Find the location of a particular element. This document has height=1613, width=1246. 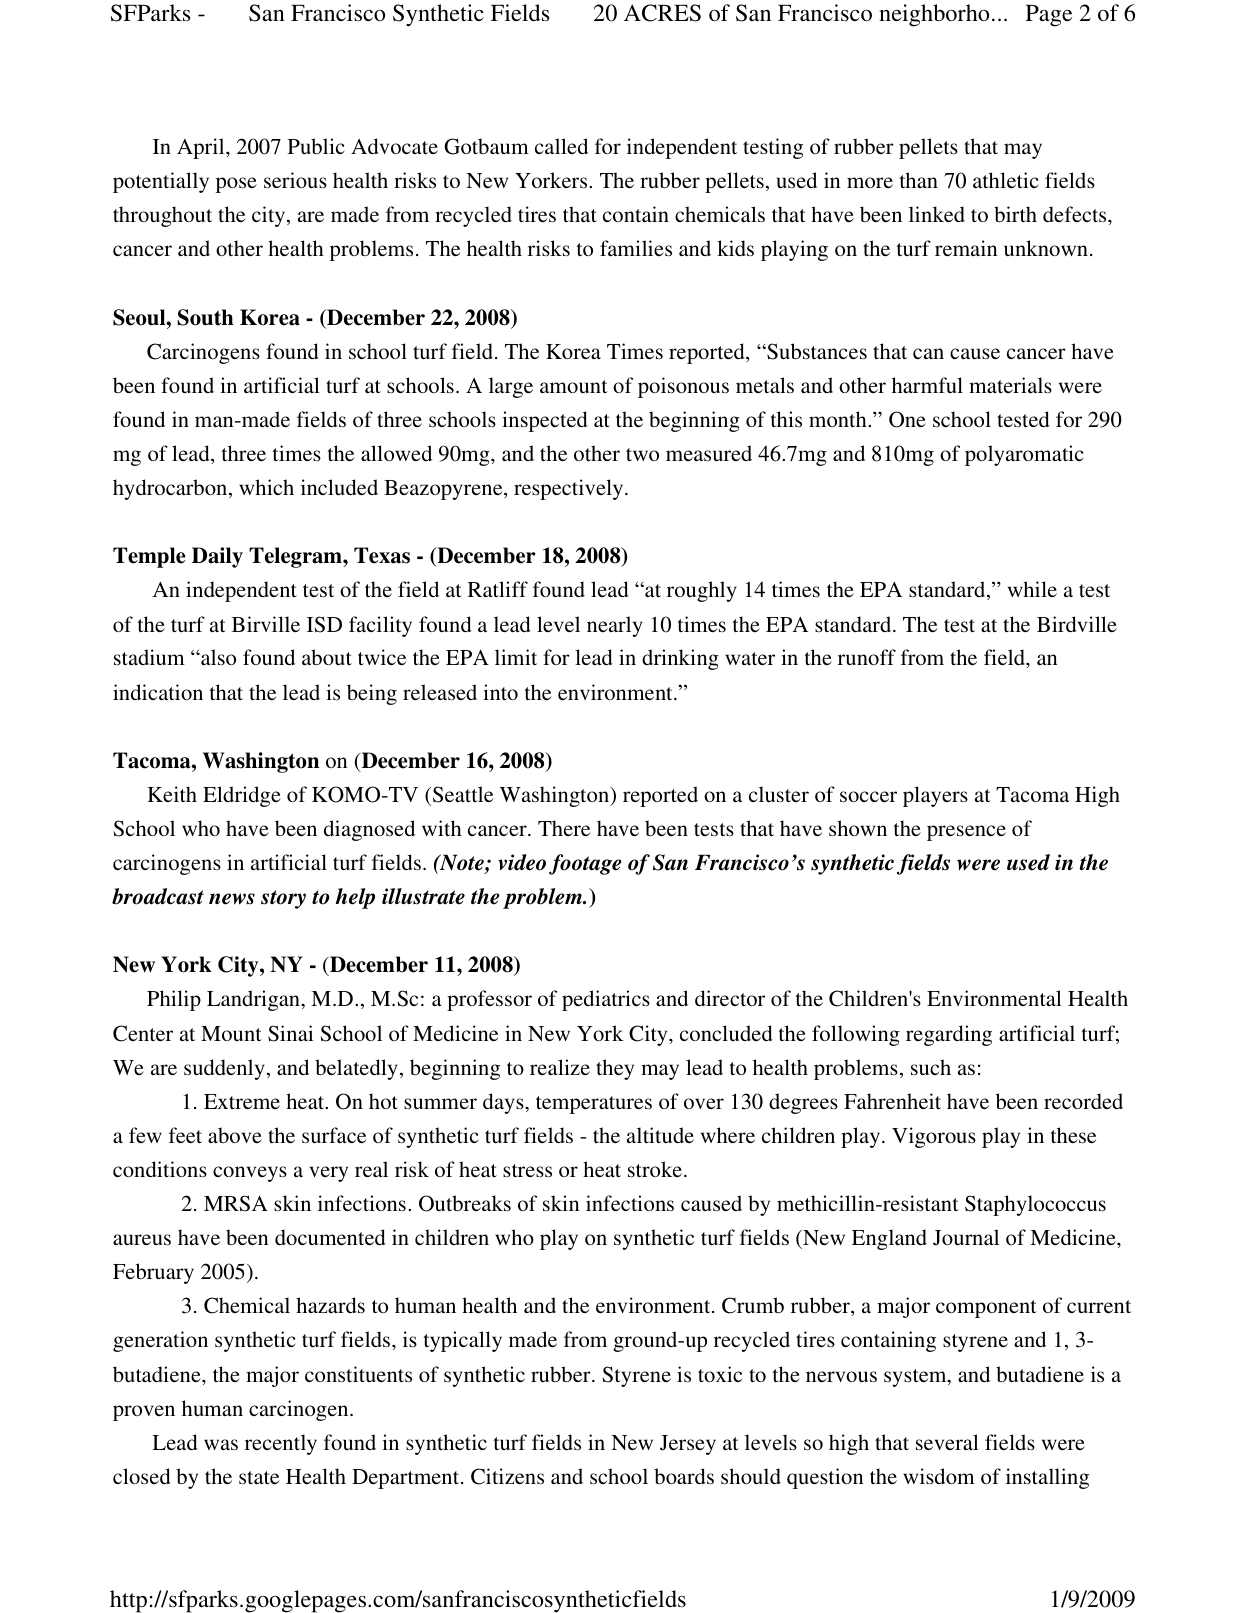

Jersey is located at coordinates (688, 1445).
